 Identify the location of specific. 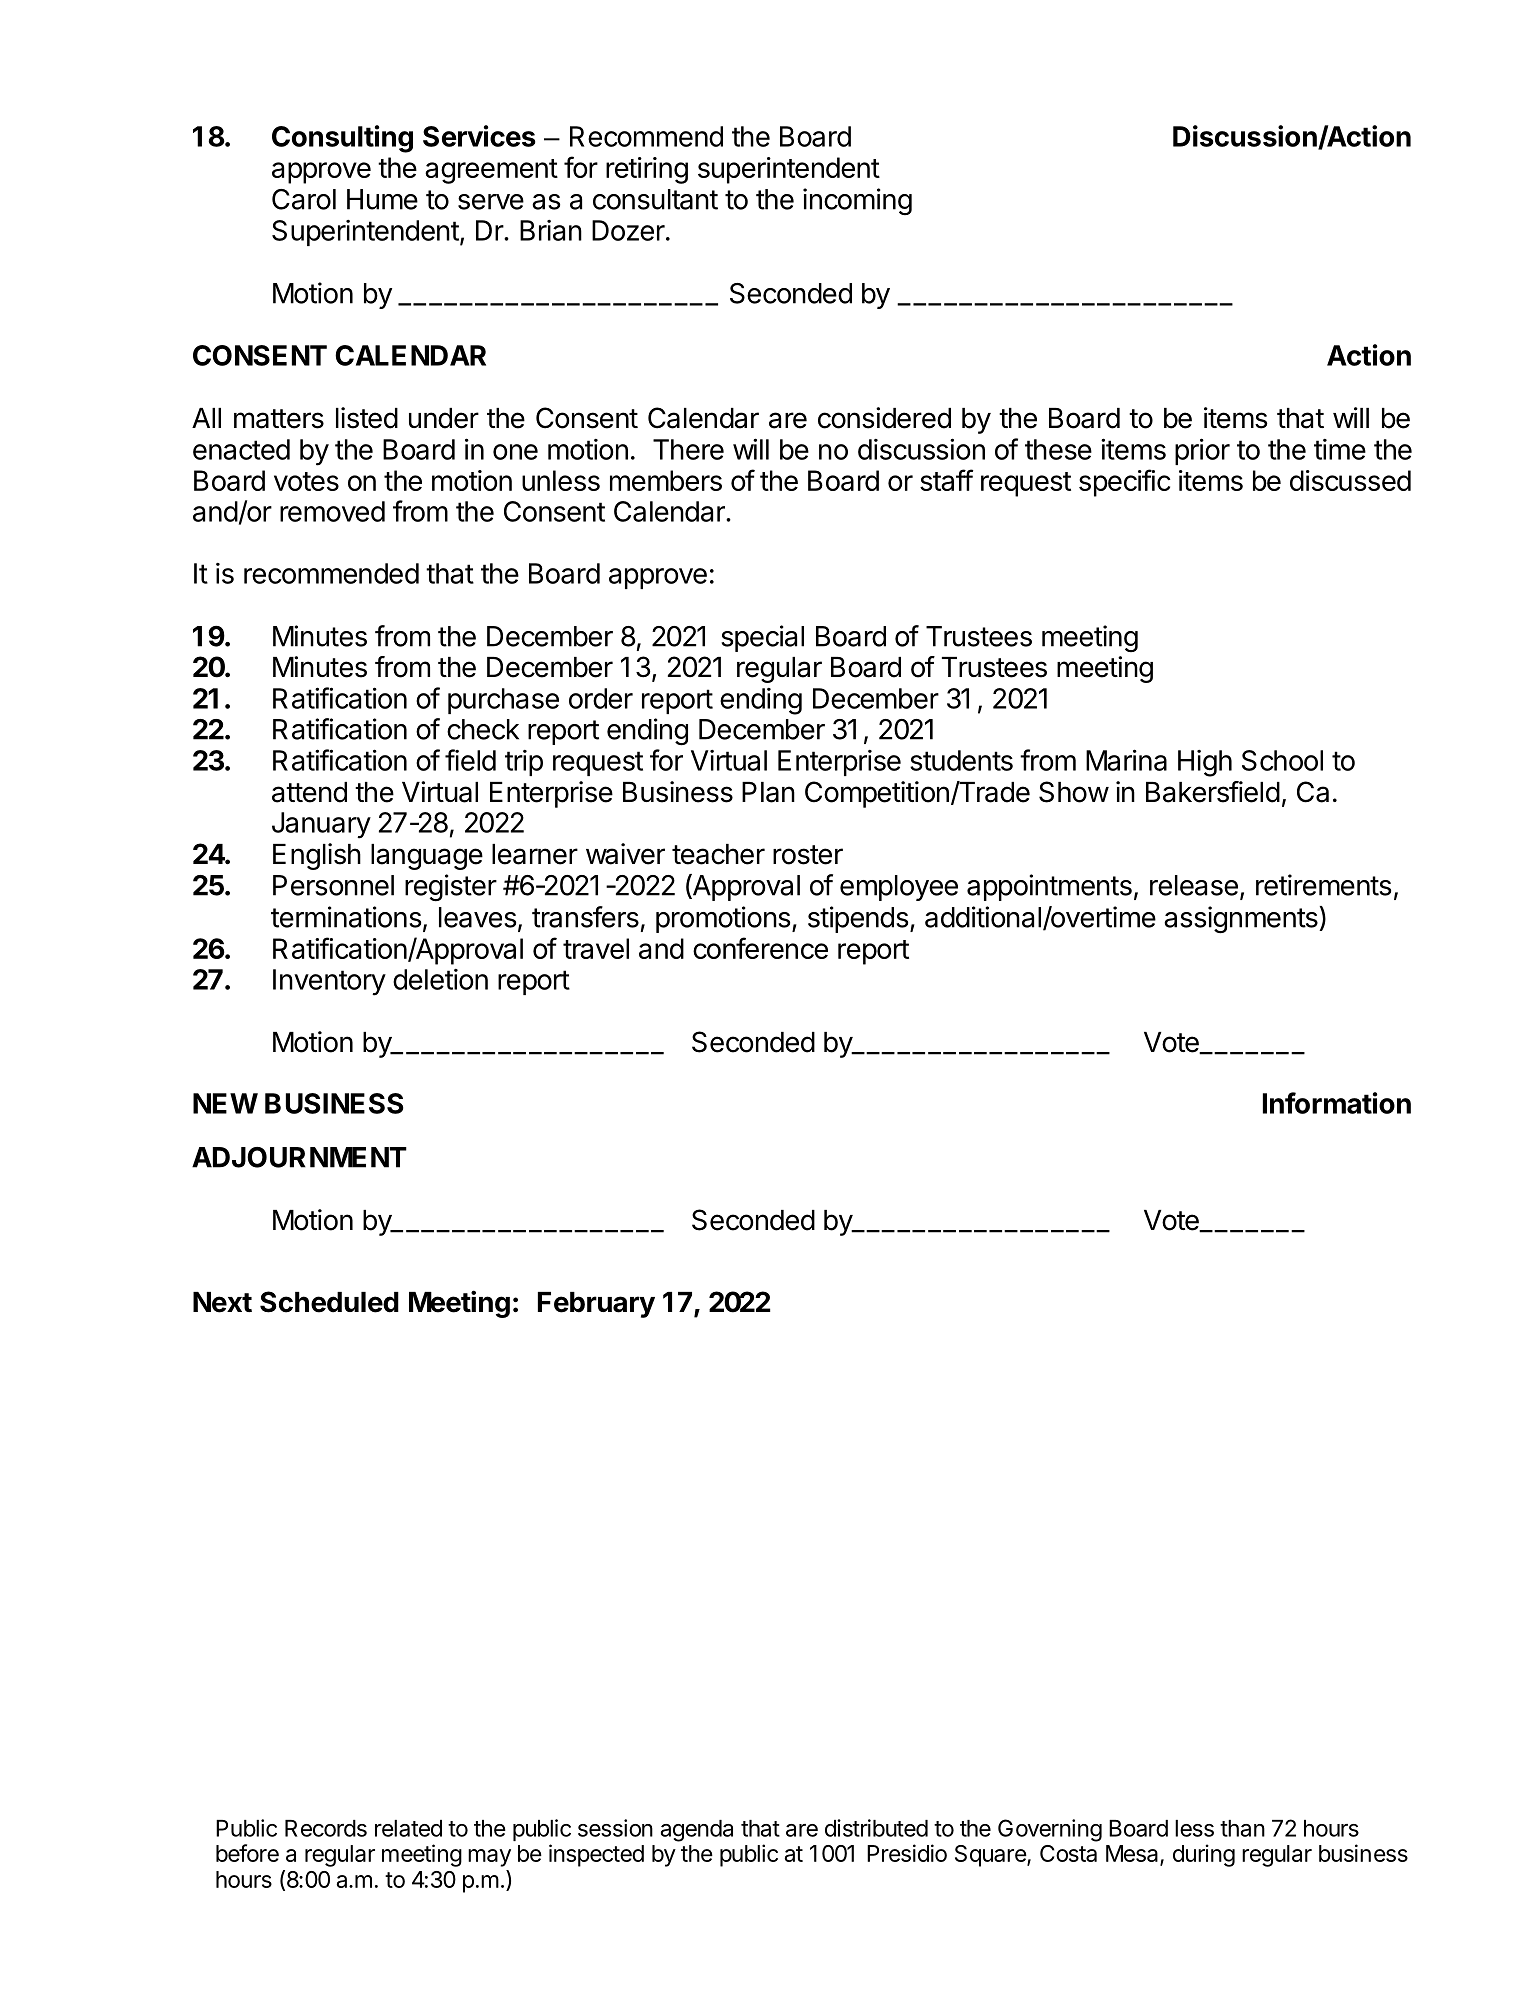
(1124, 483).
